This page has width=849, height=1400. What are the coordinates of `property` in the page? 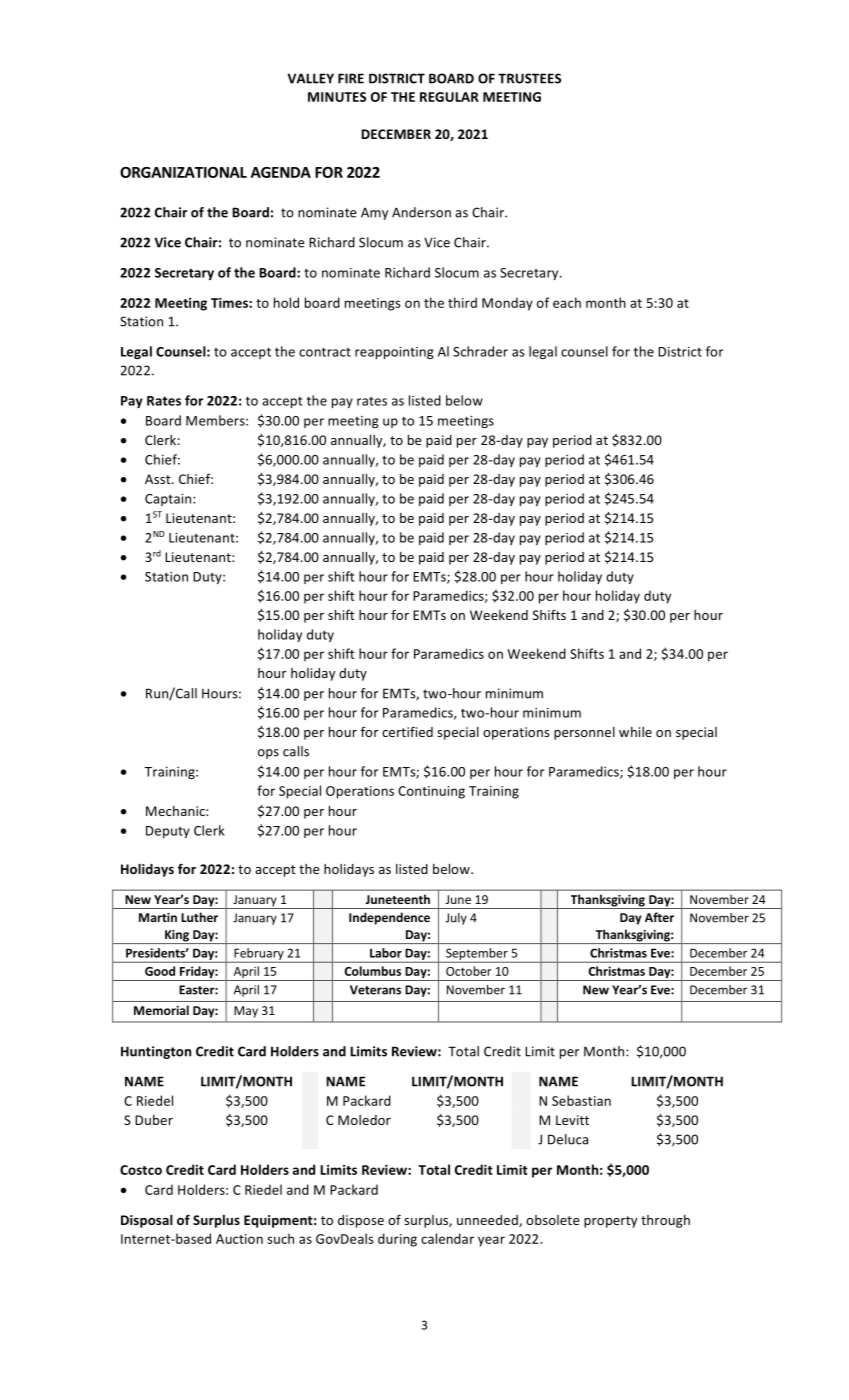 It's located at (610, 1222).
